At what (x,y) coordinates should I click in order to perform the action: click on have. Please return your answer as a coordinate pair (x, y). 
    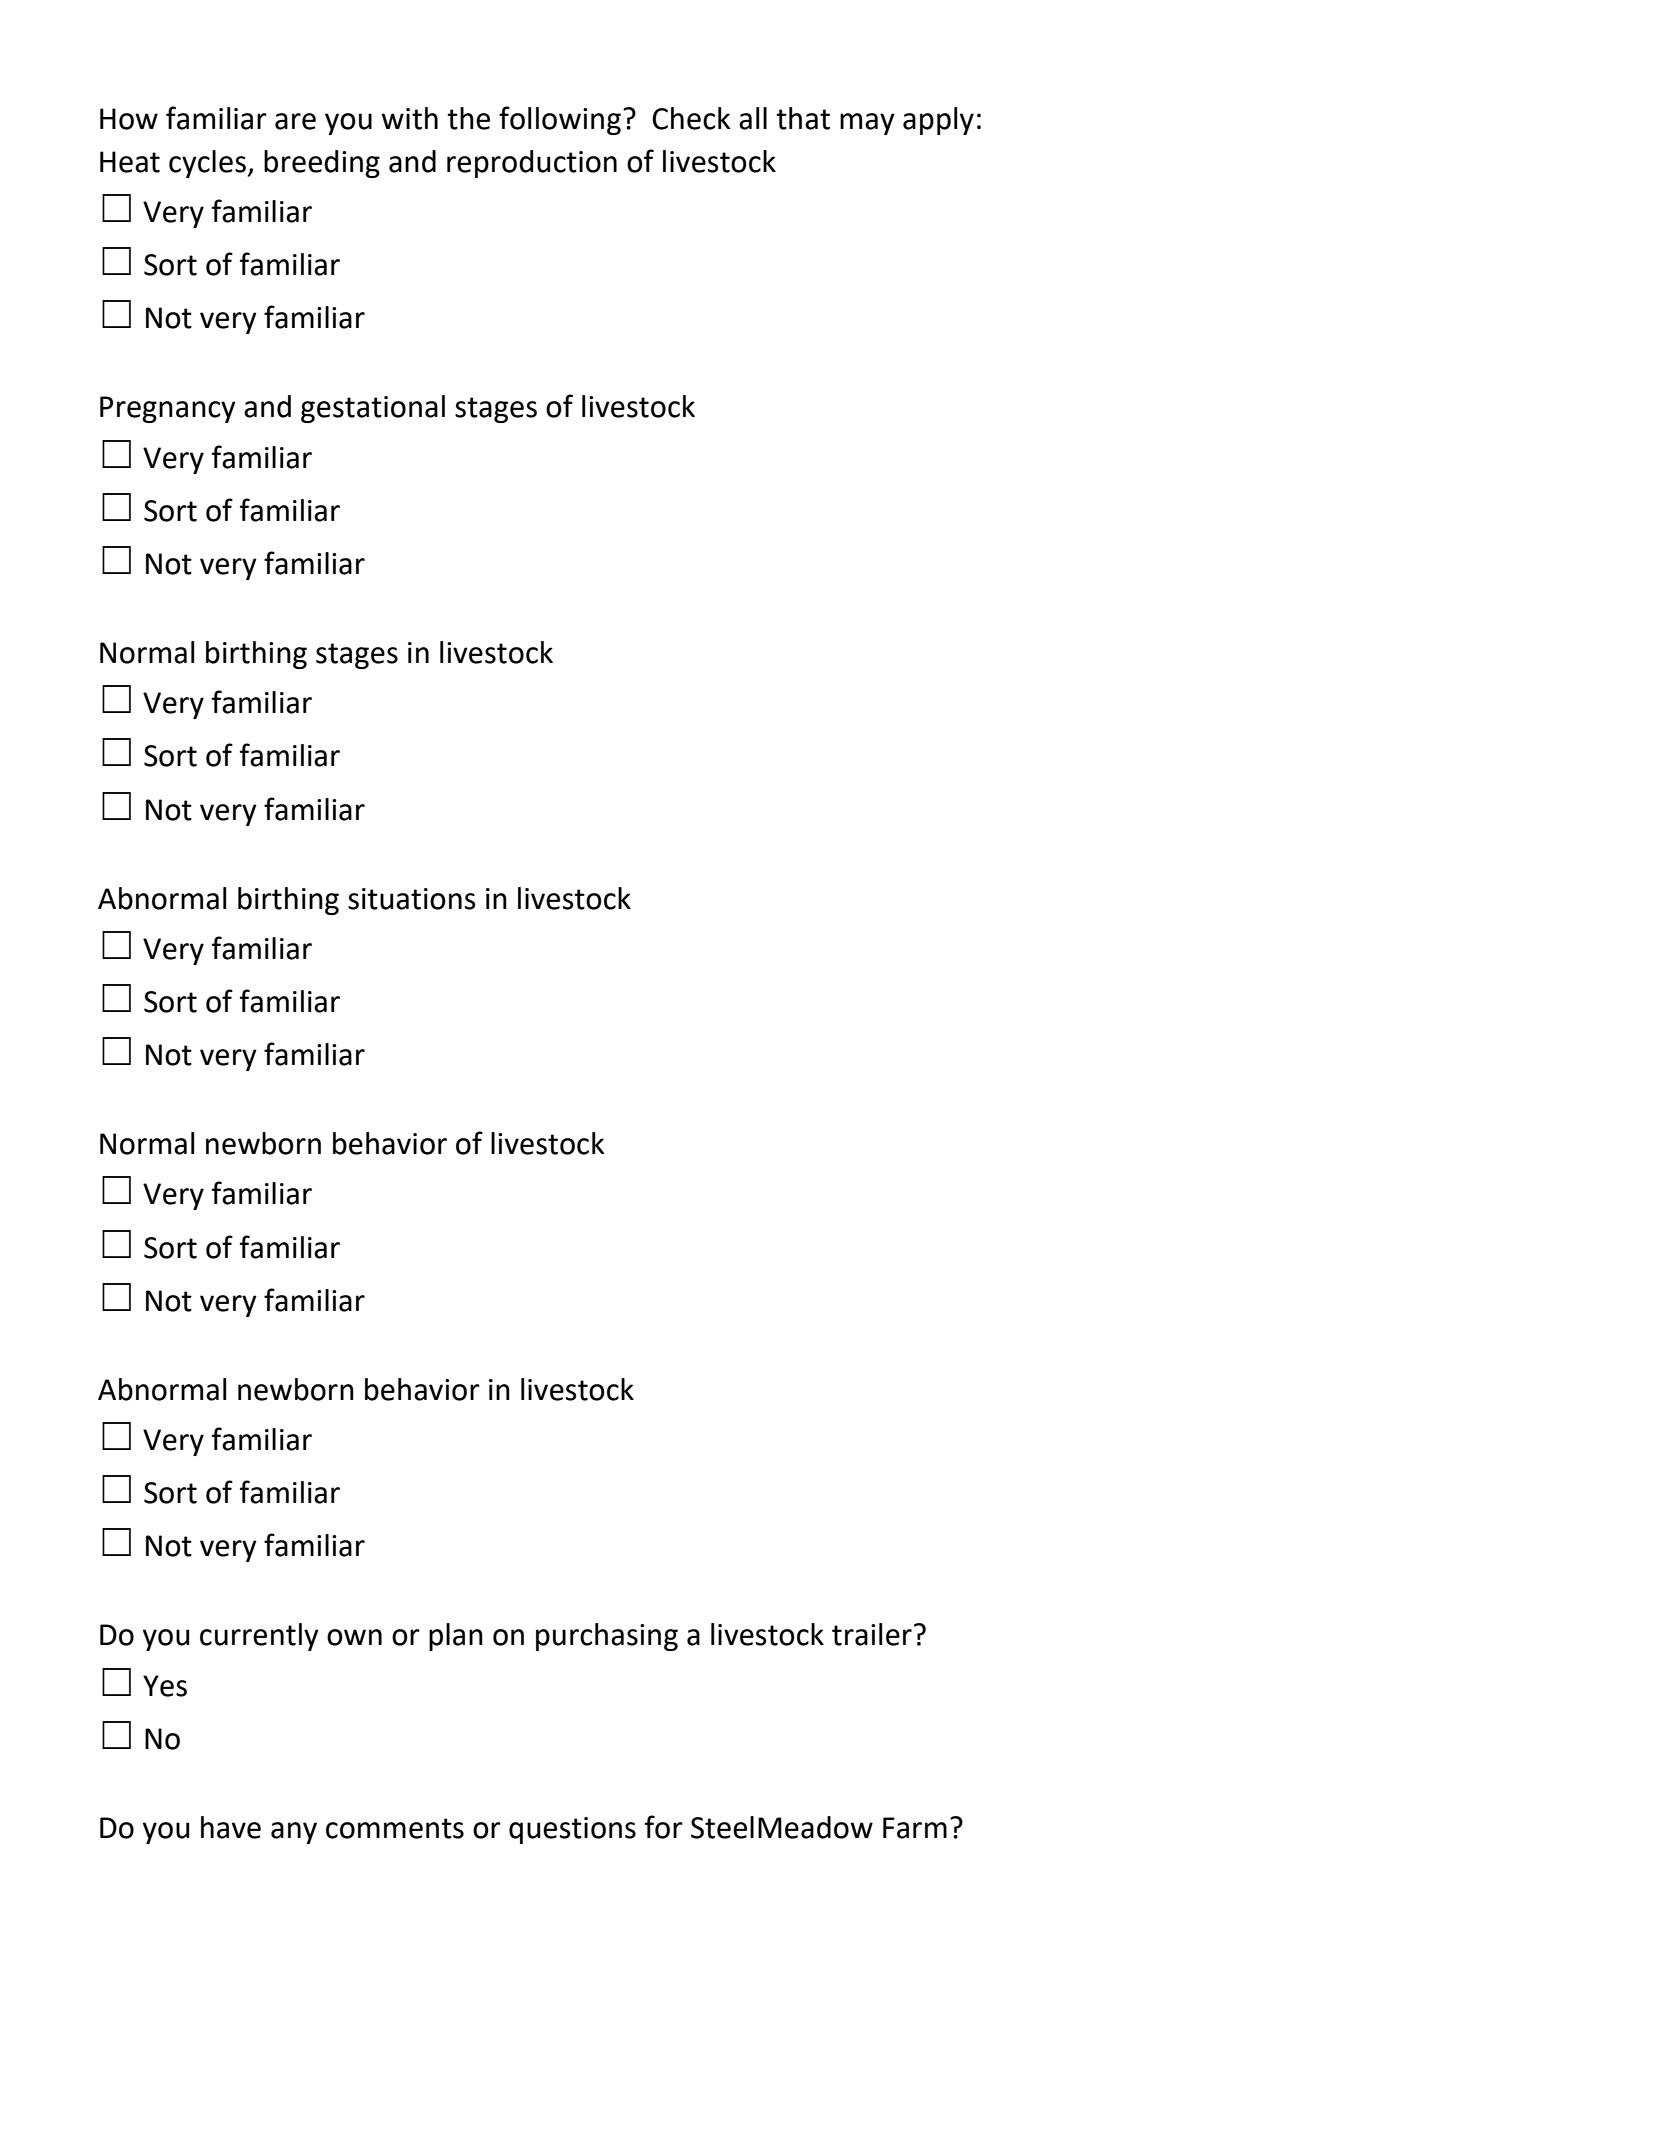
    Looking at the image, I should click on (231, 1827).
